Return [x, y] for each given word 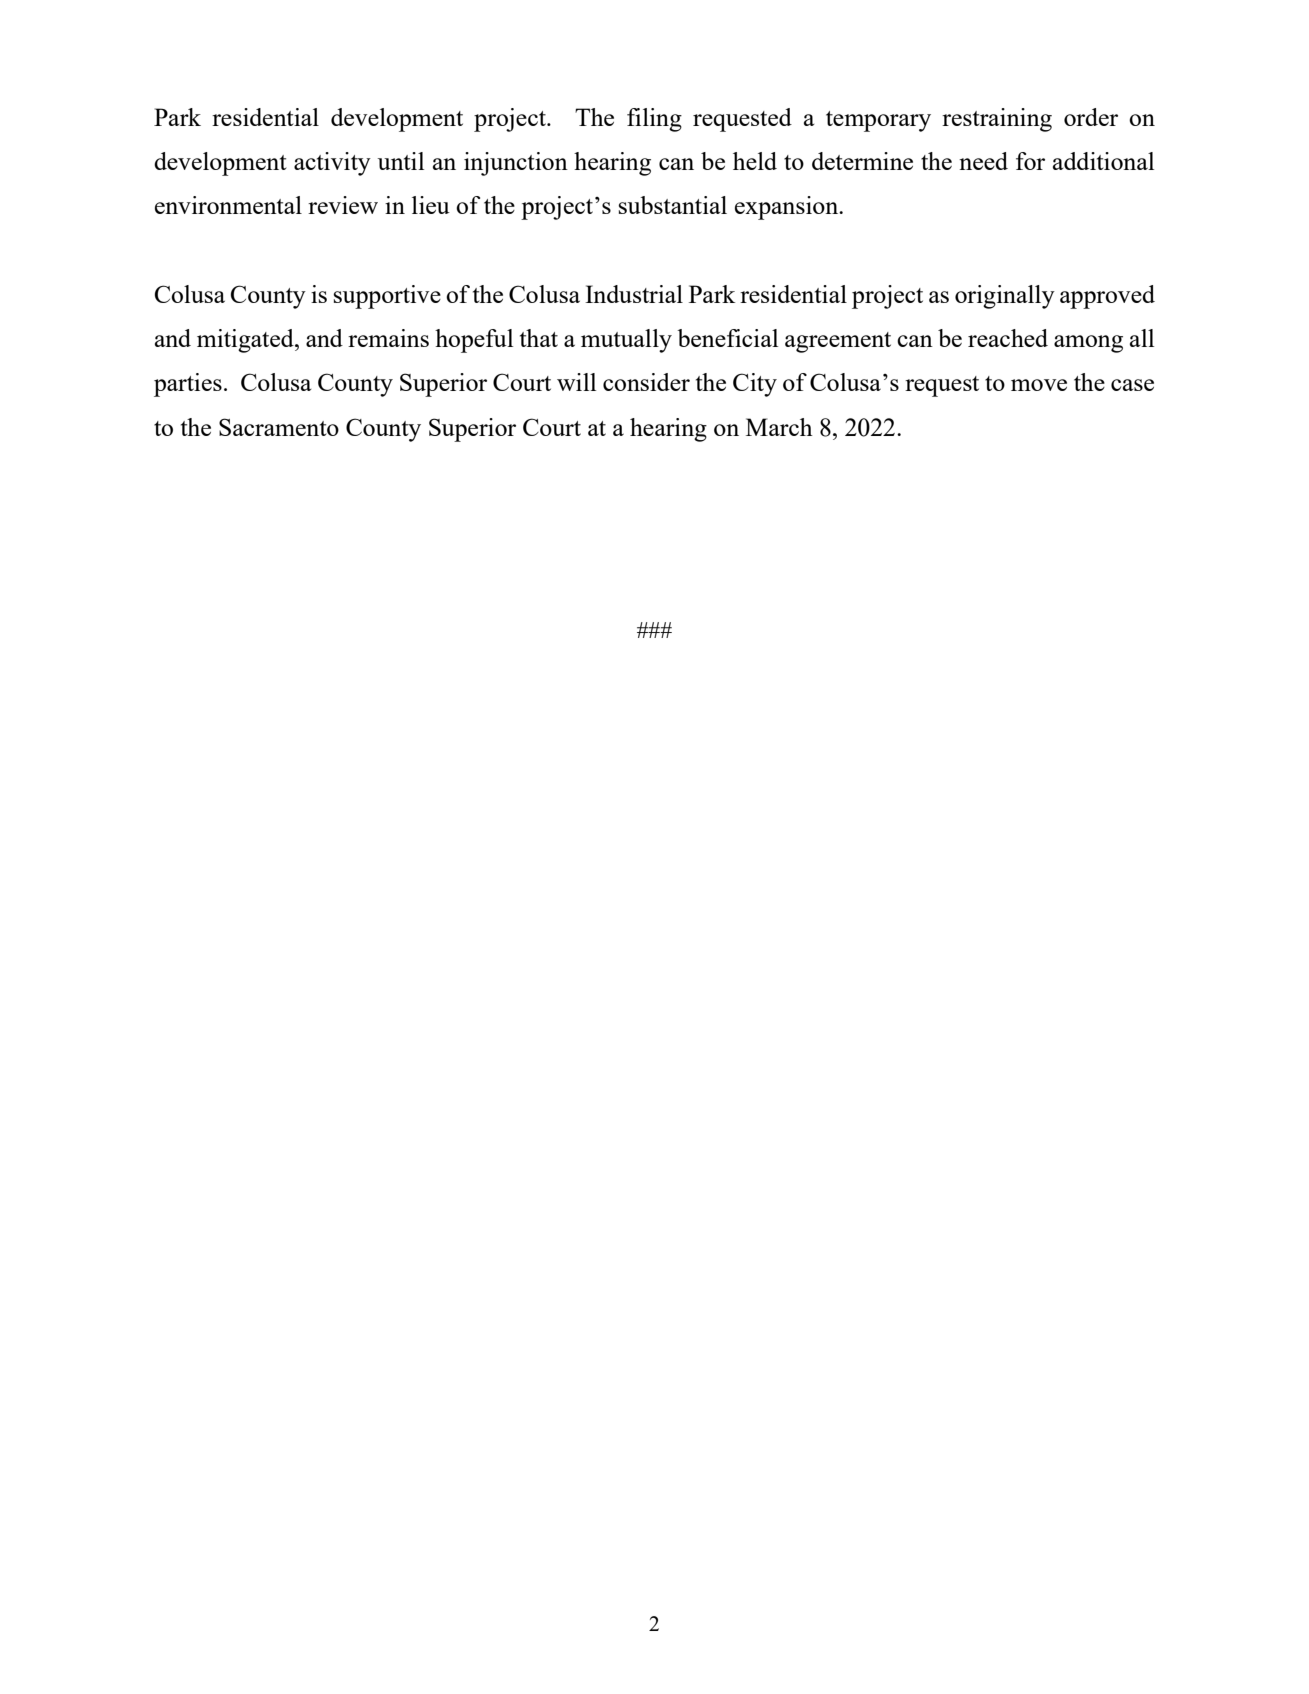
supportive [387, 297]
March [779, 427]
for [1030, 161]
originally [1005, 297]
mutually [626, 341]
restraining [997, 120]
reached [1008, 338]
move [1039, 385]
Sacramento [279, 427]
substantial [673, 205]
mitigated [246, 341]
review [343, 205]
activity [332, 164]
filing [654, 120]
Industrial [634, 294]
